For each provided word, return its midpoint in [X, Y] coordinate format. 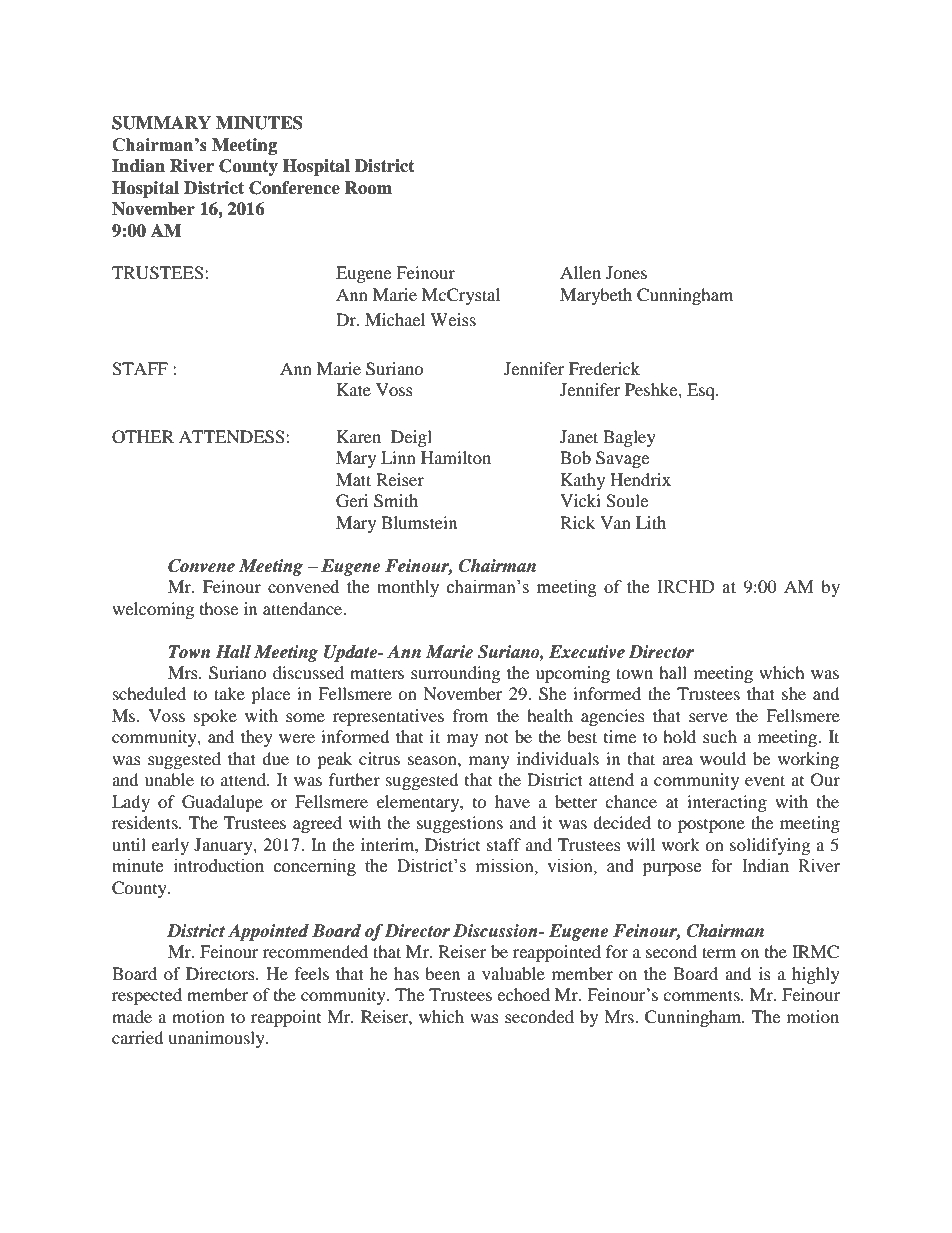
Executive [587, 652]
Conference [294, 188]
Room [368, 188]
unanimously [217, 1039]
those [219, 608]
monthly [408, 588]
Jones [626, 272]
